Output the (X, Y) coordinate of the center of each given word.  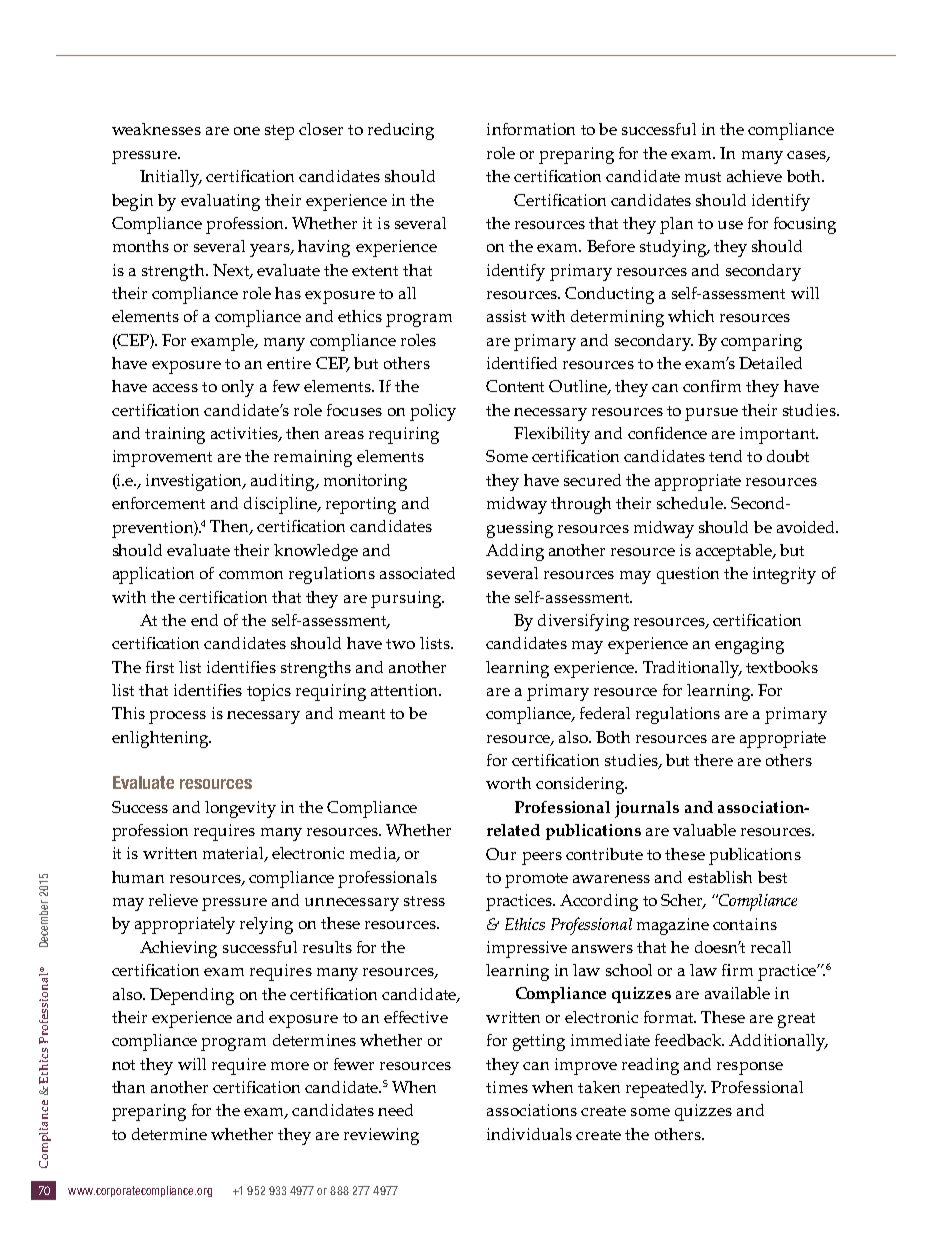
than (128, 1087)
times (507, 1087)
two (400, 644)
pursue (711, 414)
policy (433, 412)
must (703, 177)
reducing (401, 131)
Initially (171, 178)
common (251, 575)
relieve (173, 900)
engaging (749, 645)
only (238, 388)
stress (424, 901)
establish (720, 877)
